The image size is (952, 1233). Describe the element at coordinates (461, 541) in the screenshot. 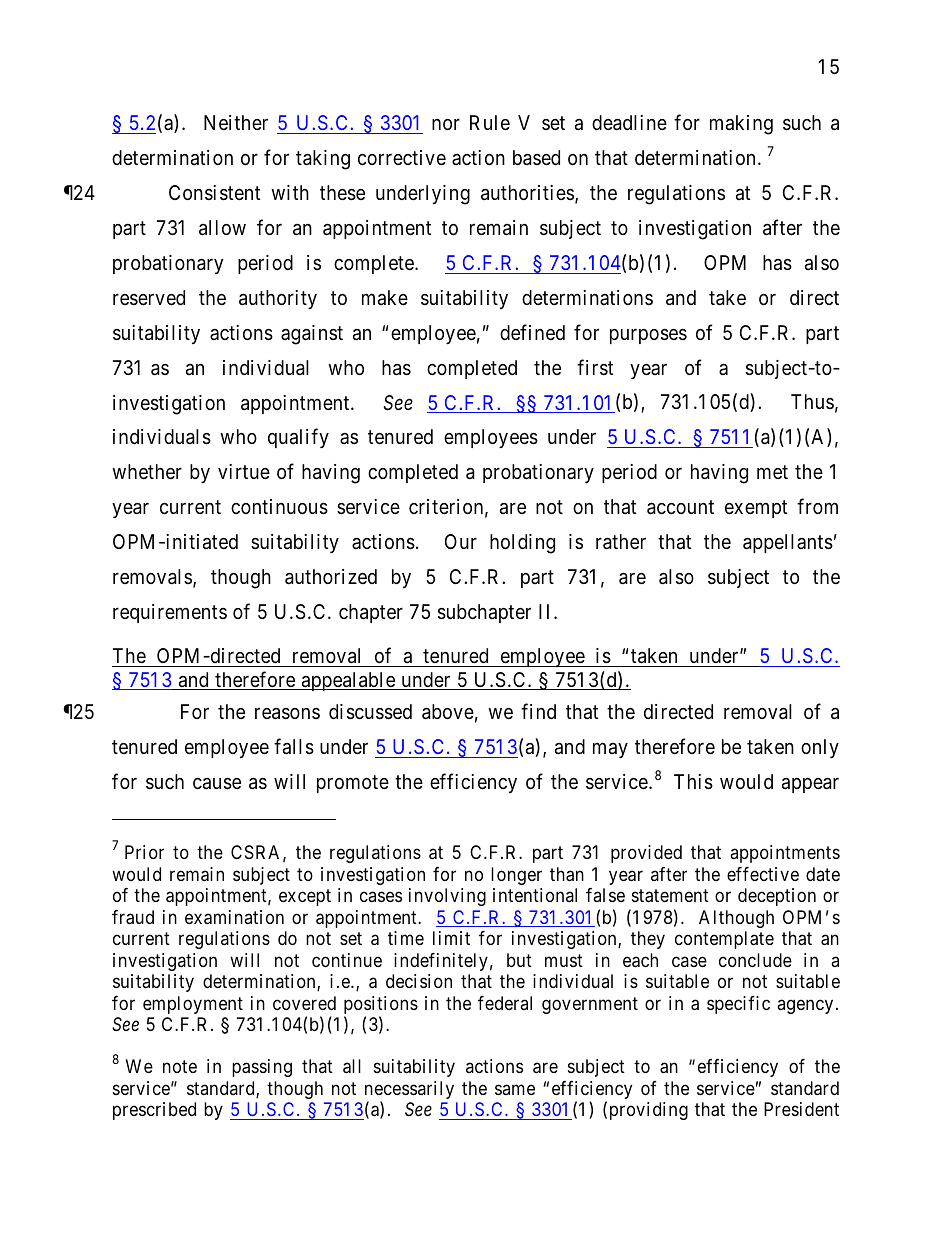

I see `Our` at that location.
